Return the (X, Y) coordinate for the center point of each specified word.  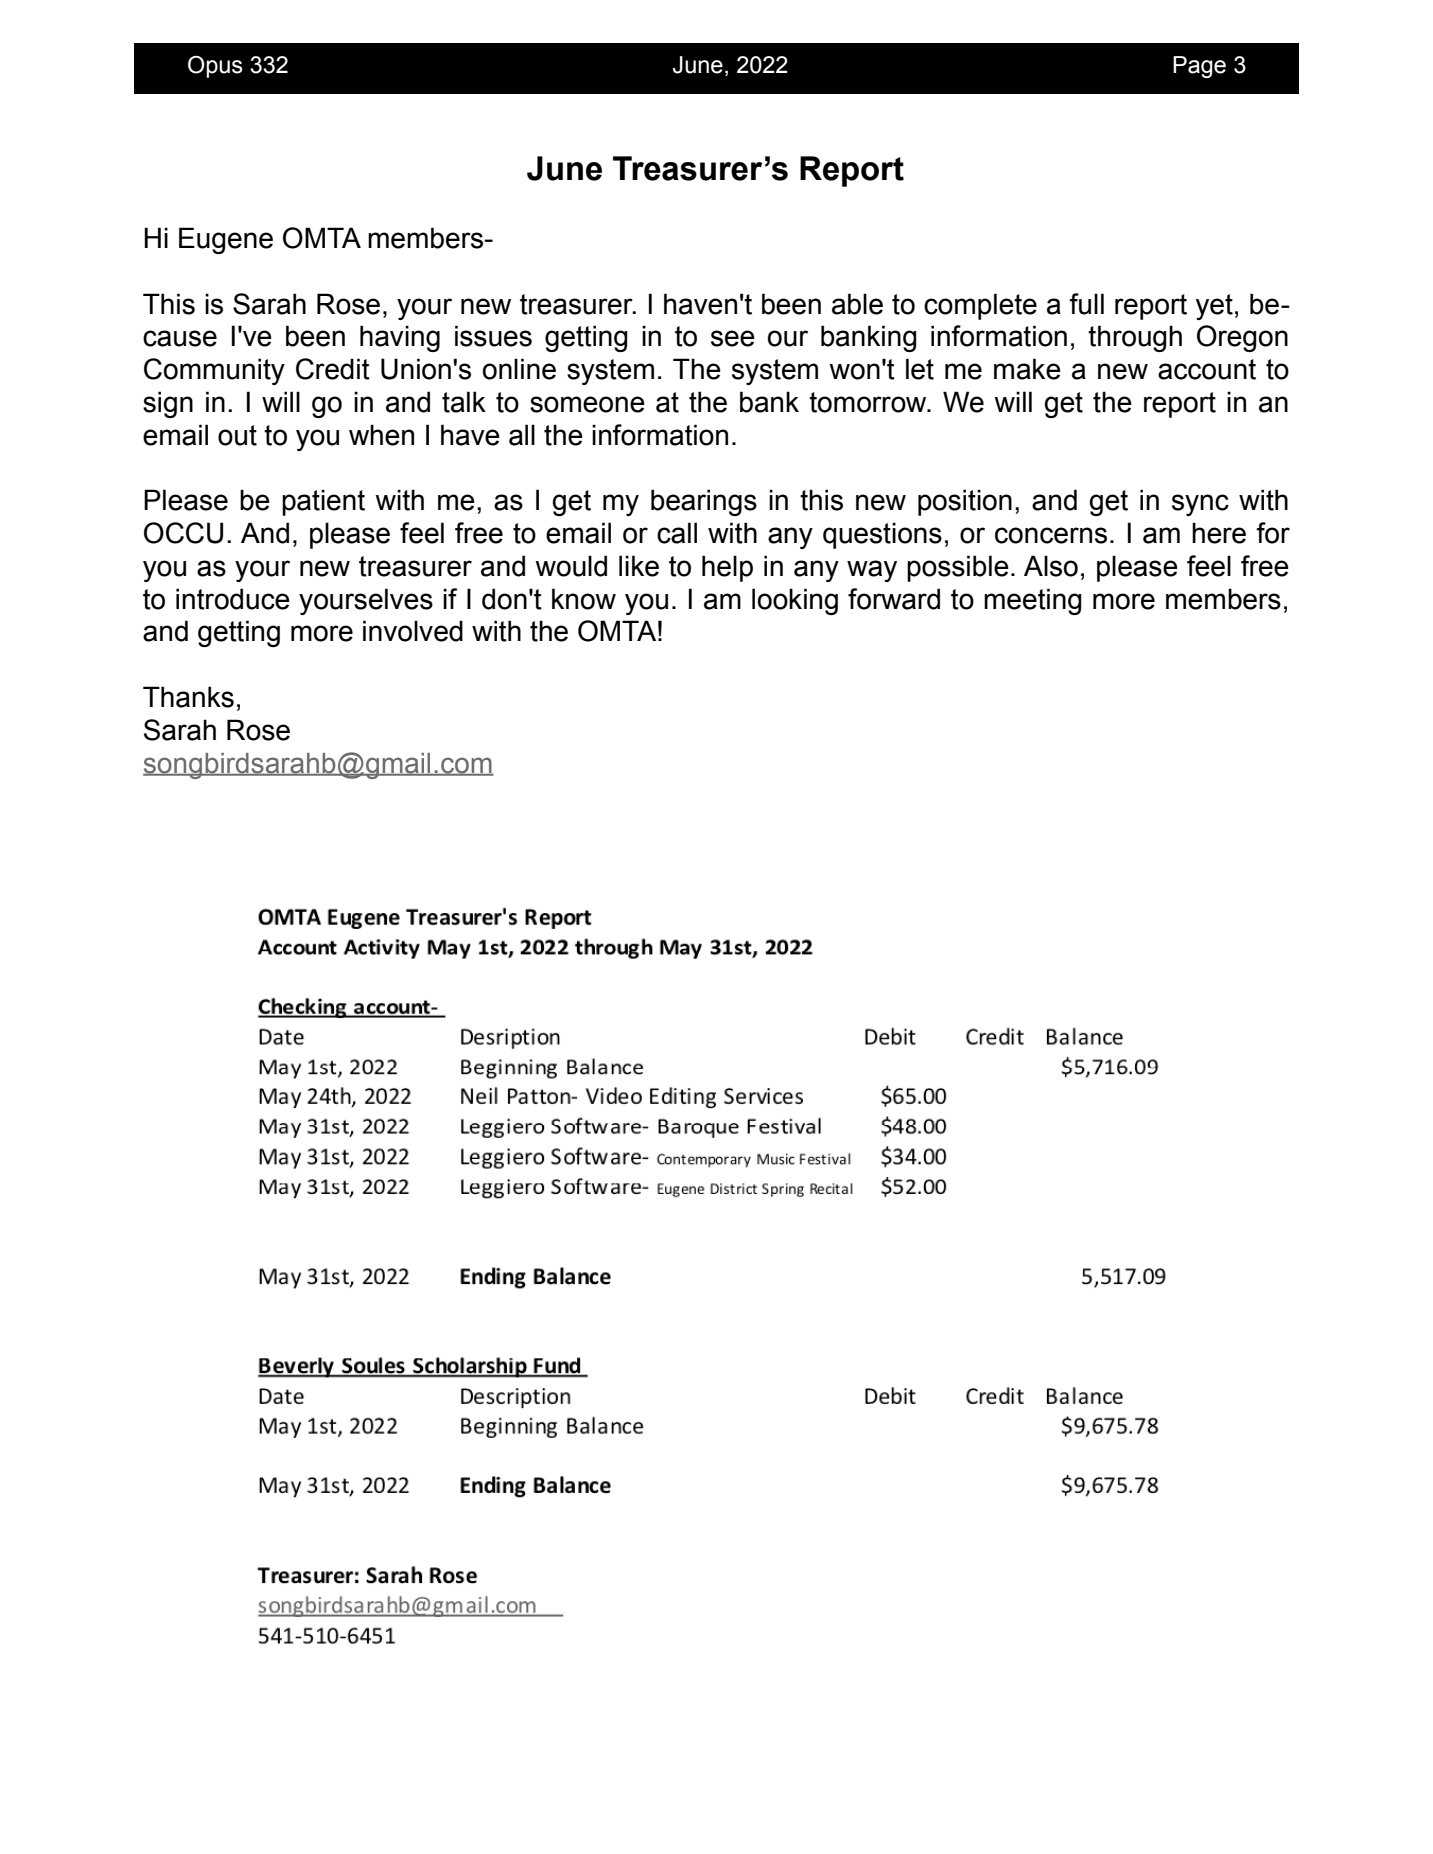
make (1027, 369)
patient (323, 502)
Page (1199, 67)
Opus (215, 67)
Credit (333, 369)
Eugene (226, 240)
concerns (1051, 535)
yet (1214, 307)
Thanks (188, 697)
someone (587, 404)
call (677, 533)
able (857, 304)
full (1087, 304)
